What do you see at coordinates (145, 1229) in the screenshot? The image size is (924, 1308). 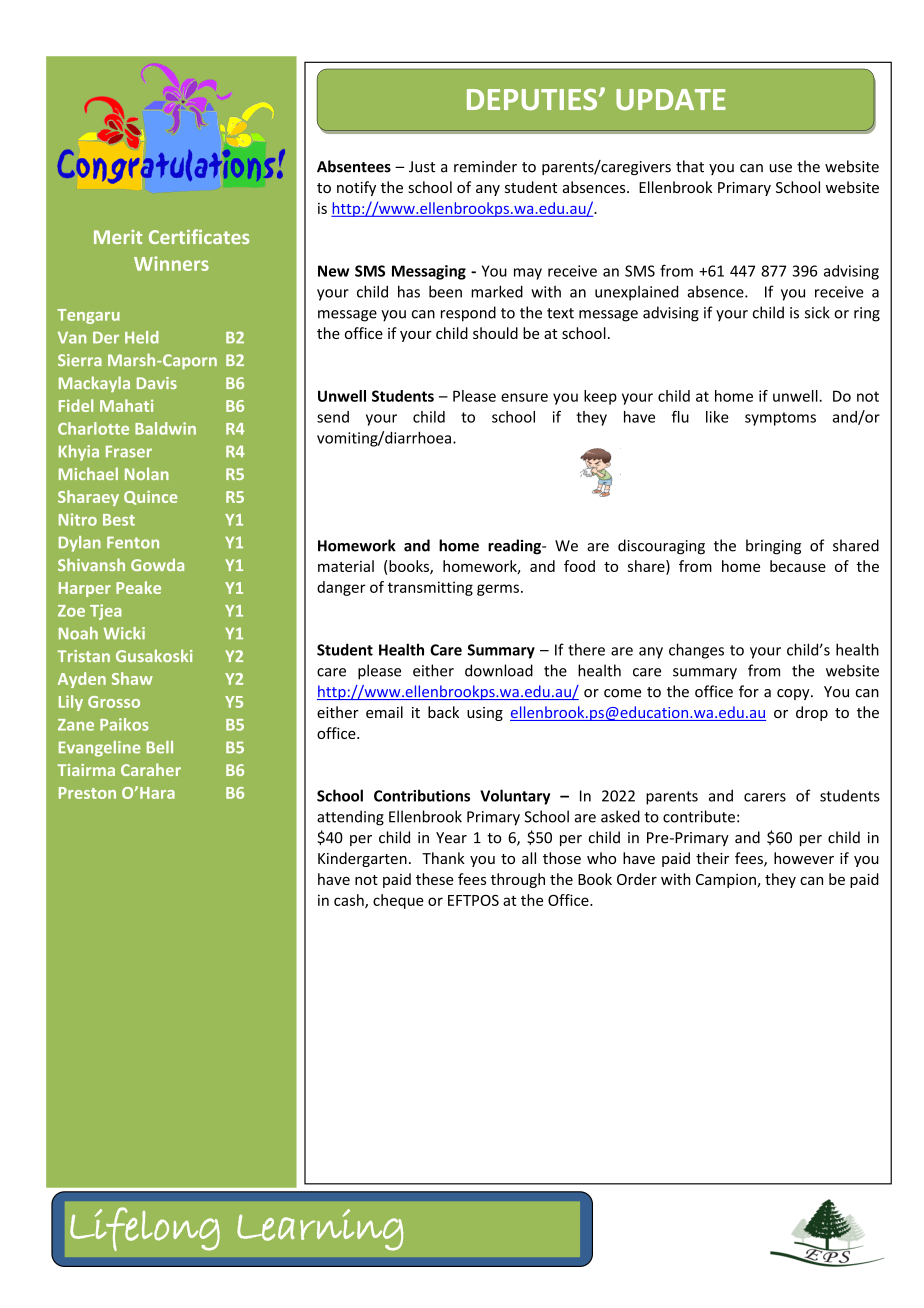 I see `Lifelong` at bounding box center [145, 1229].
